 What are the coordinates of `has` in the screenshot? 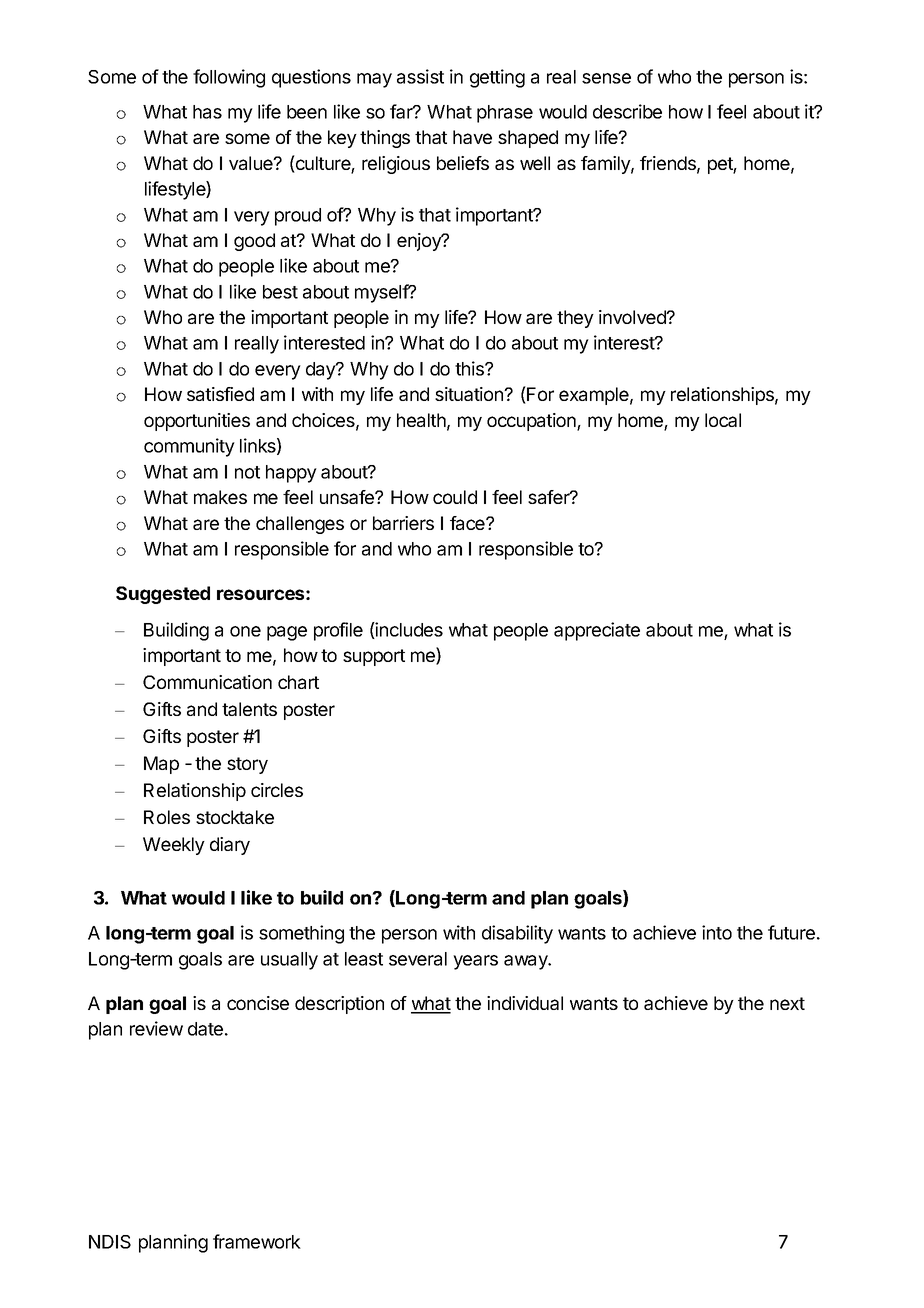 It's located at (207, 112).
